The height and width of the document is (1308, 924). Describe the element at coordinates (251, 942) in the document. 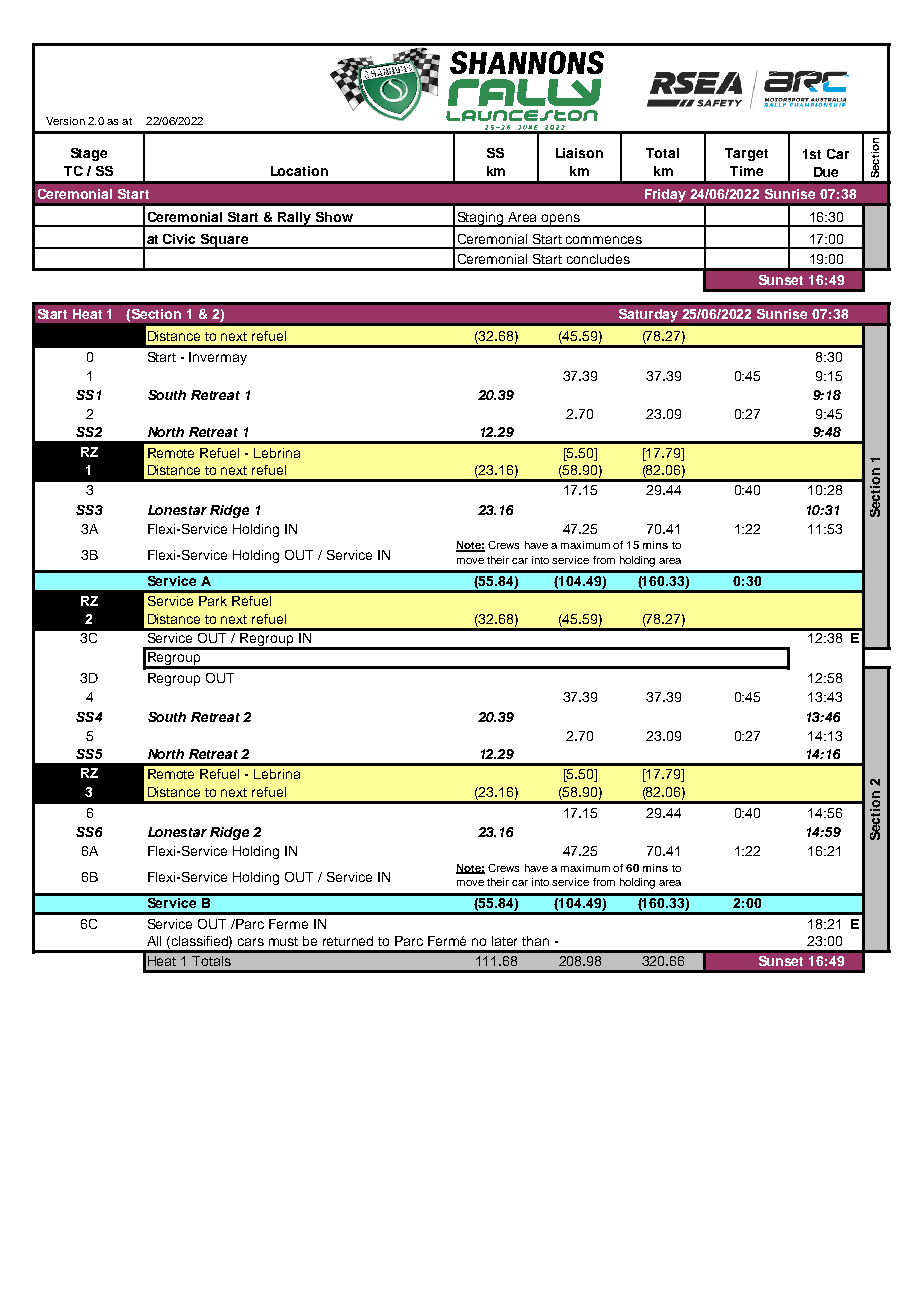

I see `cars` at that location.
